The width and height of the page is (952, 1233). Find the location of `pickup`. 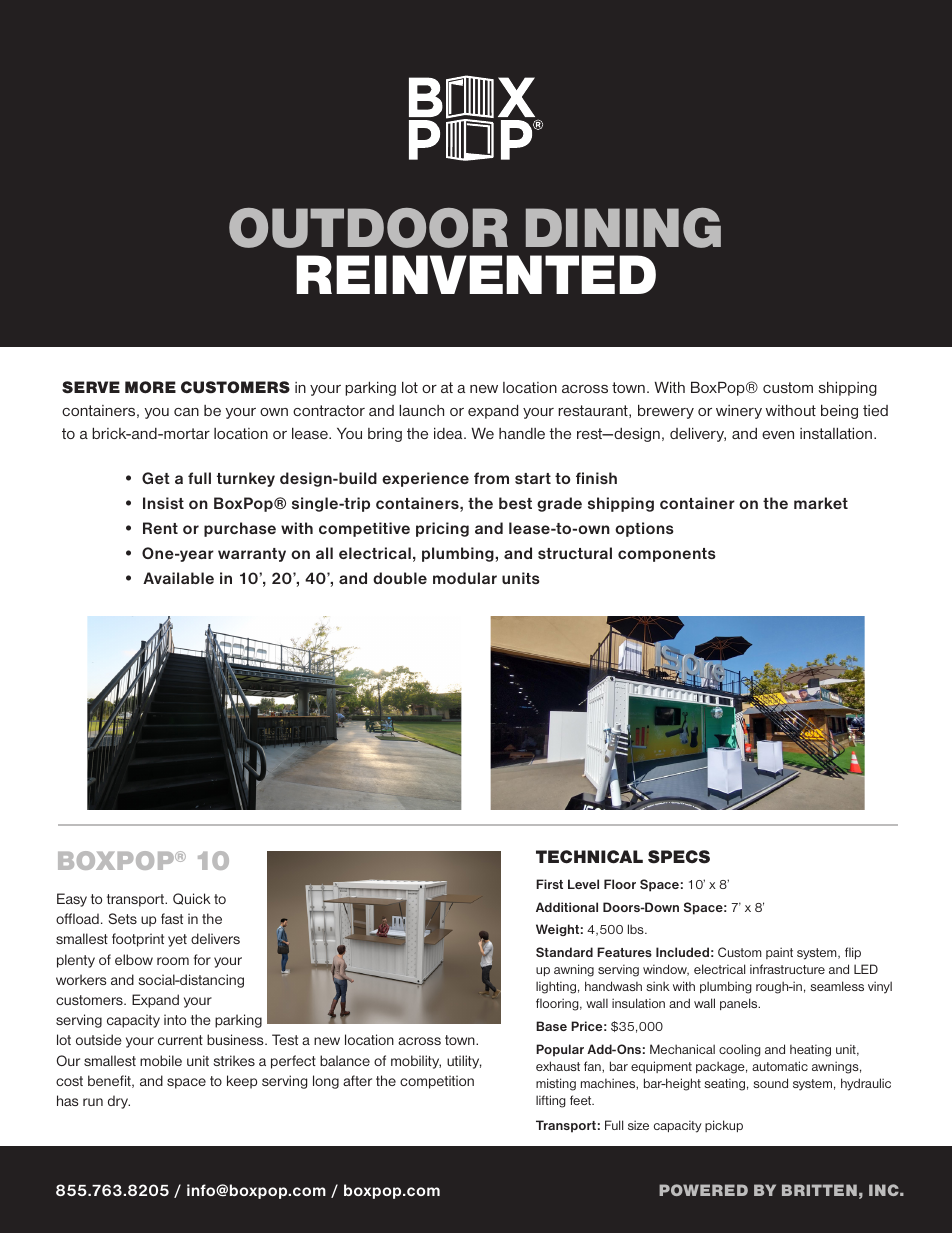

pickup is located at coordinates (724, 1126).
